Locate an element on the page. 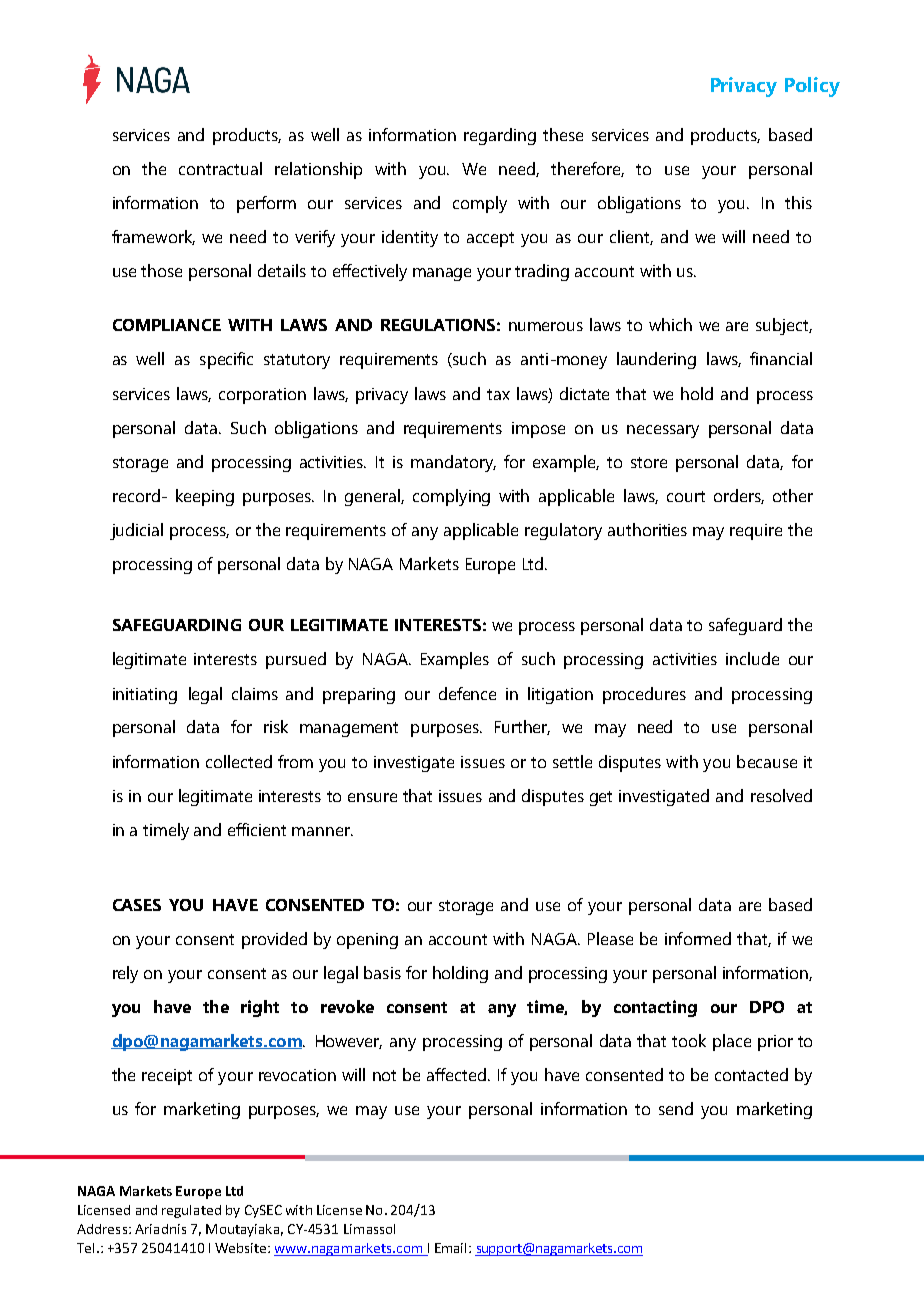 The height and width of the page is (1307, 924). regarding is located at coordinates (500, 136).
